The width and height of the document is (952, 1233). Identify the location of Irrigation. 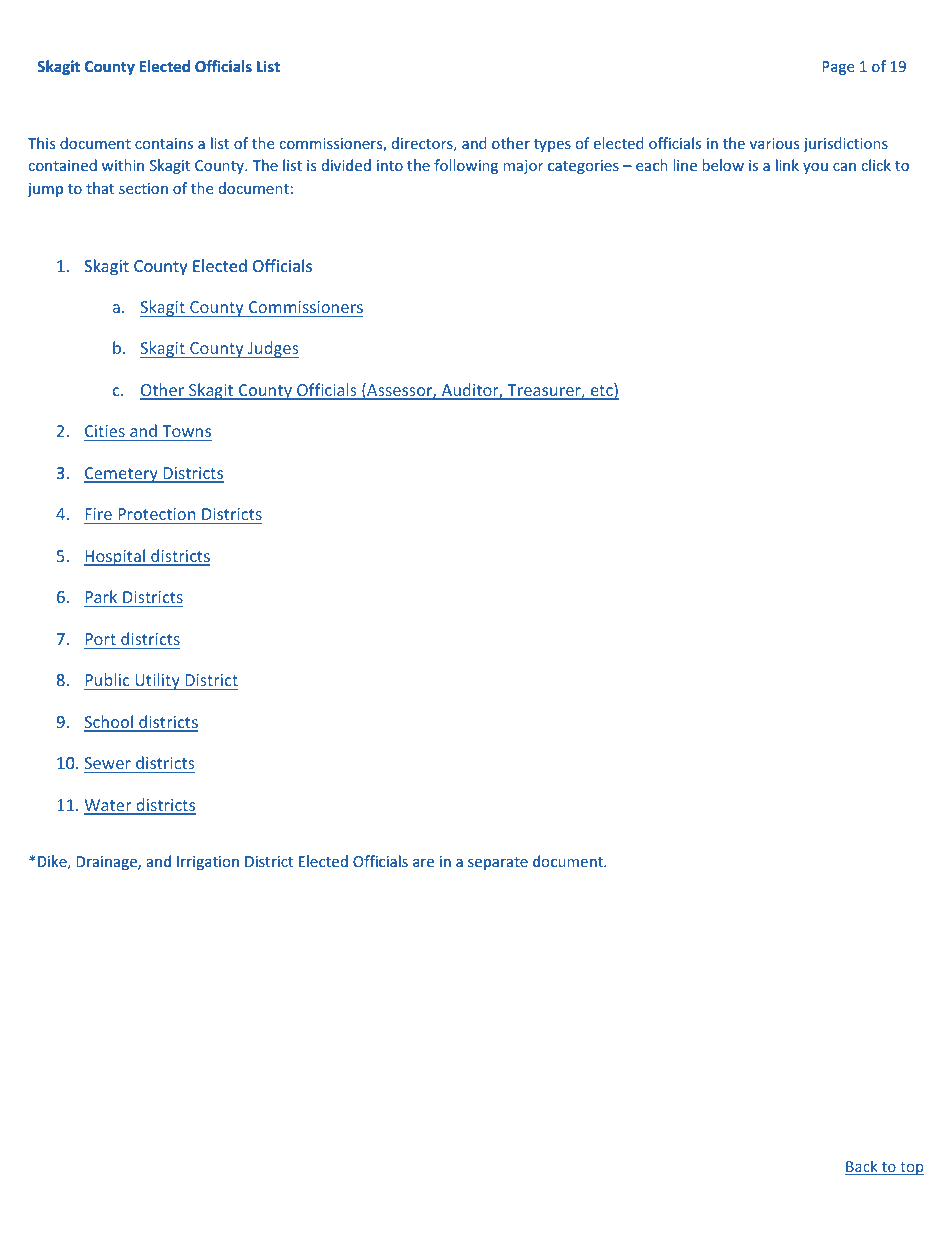
(208, 863).
